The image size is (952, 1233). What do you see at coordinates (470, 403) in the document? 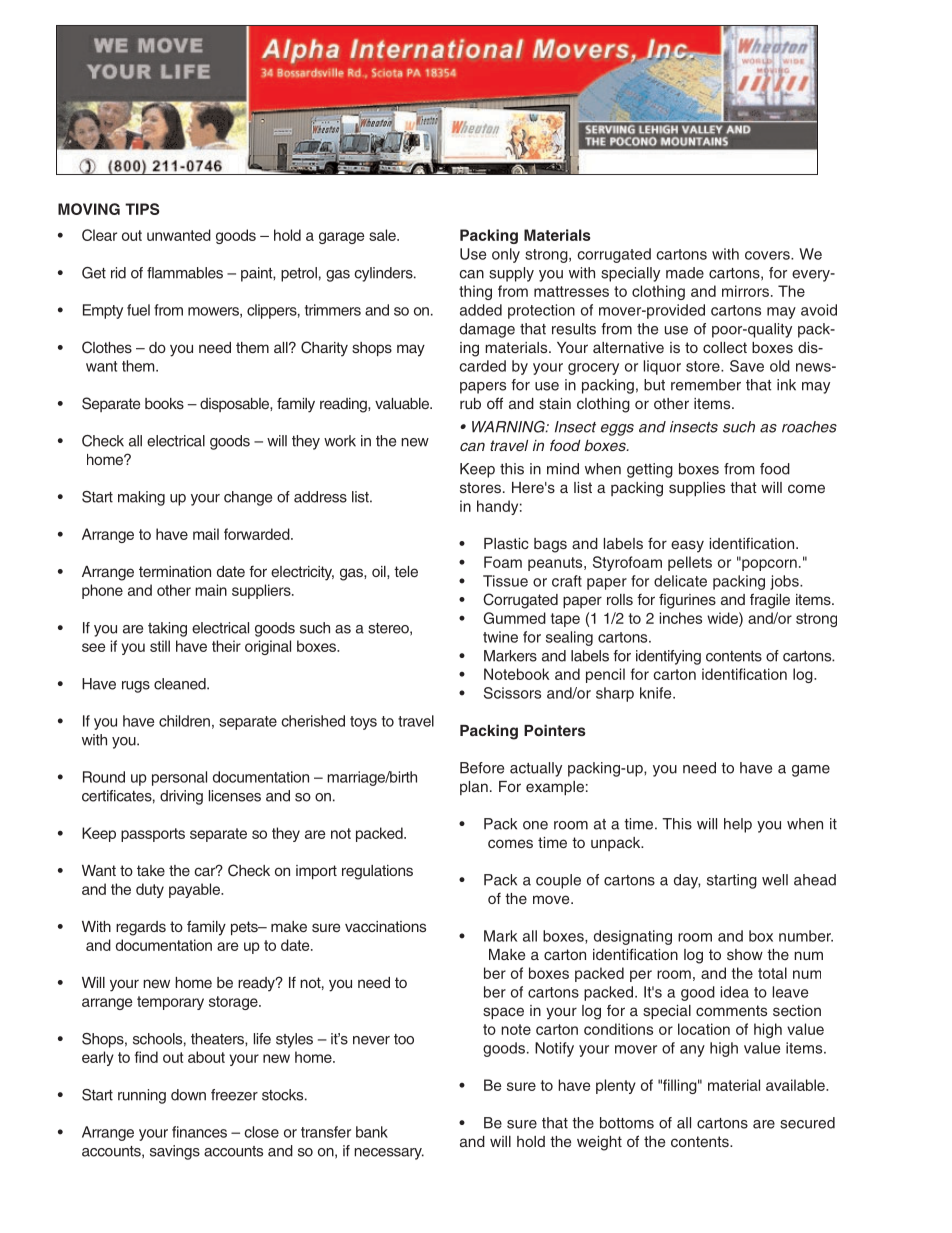
I see `rub` at bounding box center [470, 403].
